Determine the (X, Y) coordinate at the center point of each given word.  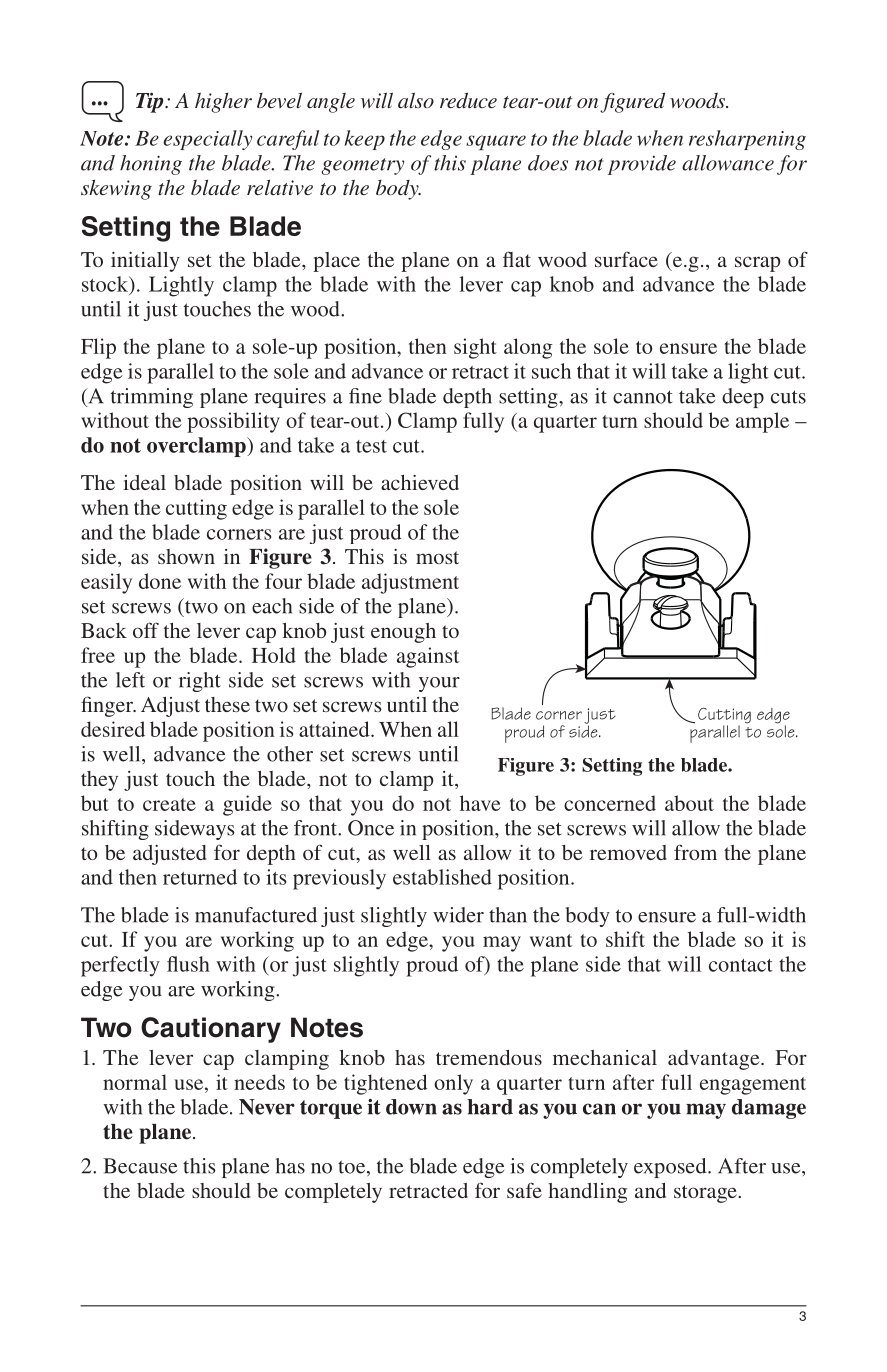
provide (642, 165)
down (411, 1107)
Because (140, 1166)
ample (762, 422)
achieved (420, 482)
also (416, 100)
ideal (144, 482)
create (169, 804)
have (480, 803)
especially (207, 140)
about (689, 803)
